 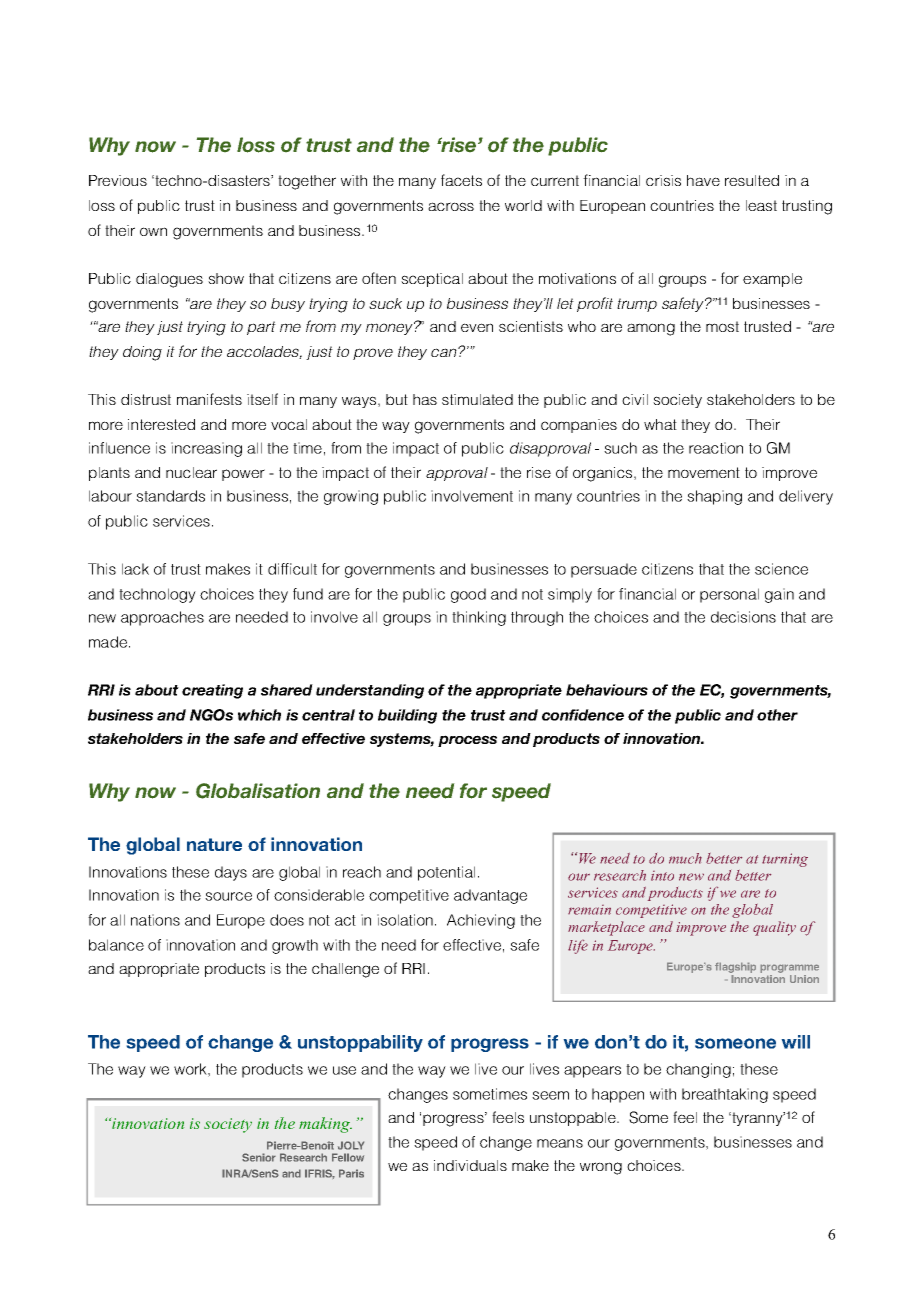 What do you see at coordinates (259, 715) in the screenshot?
I see `which` at bounding box center [259, 715].
